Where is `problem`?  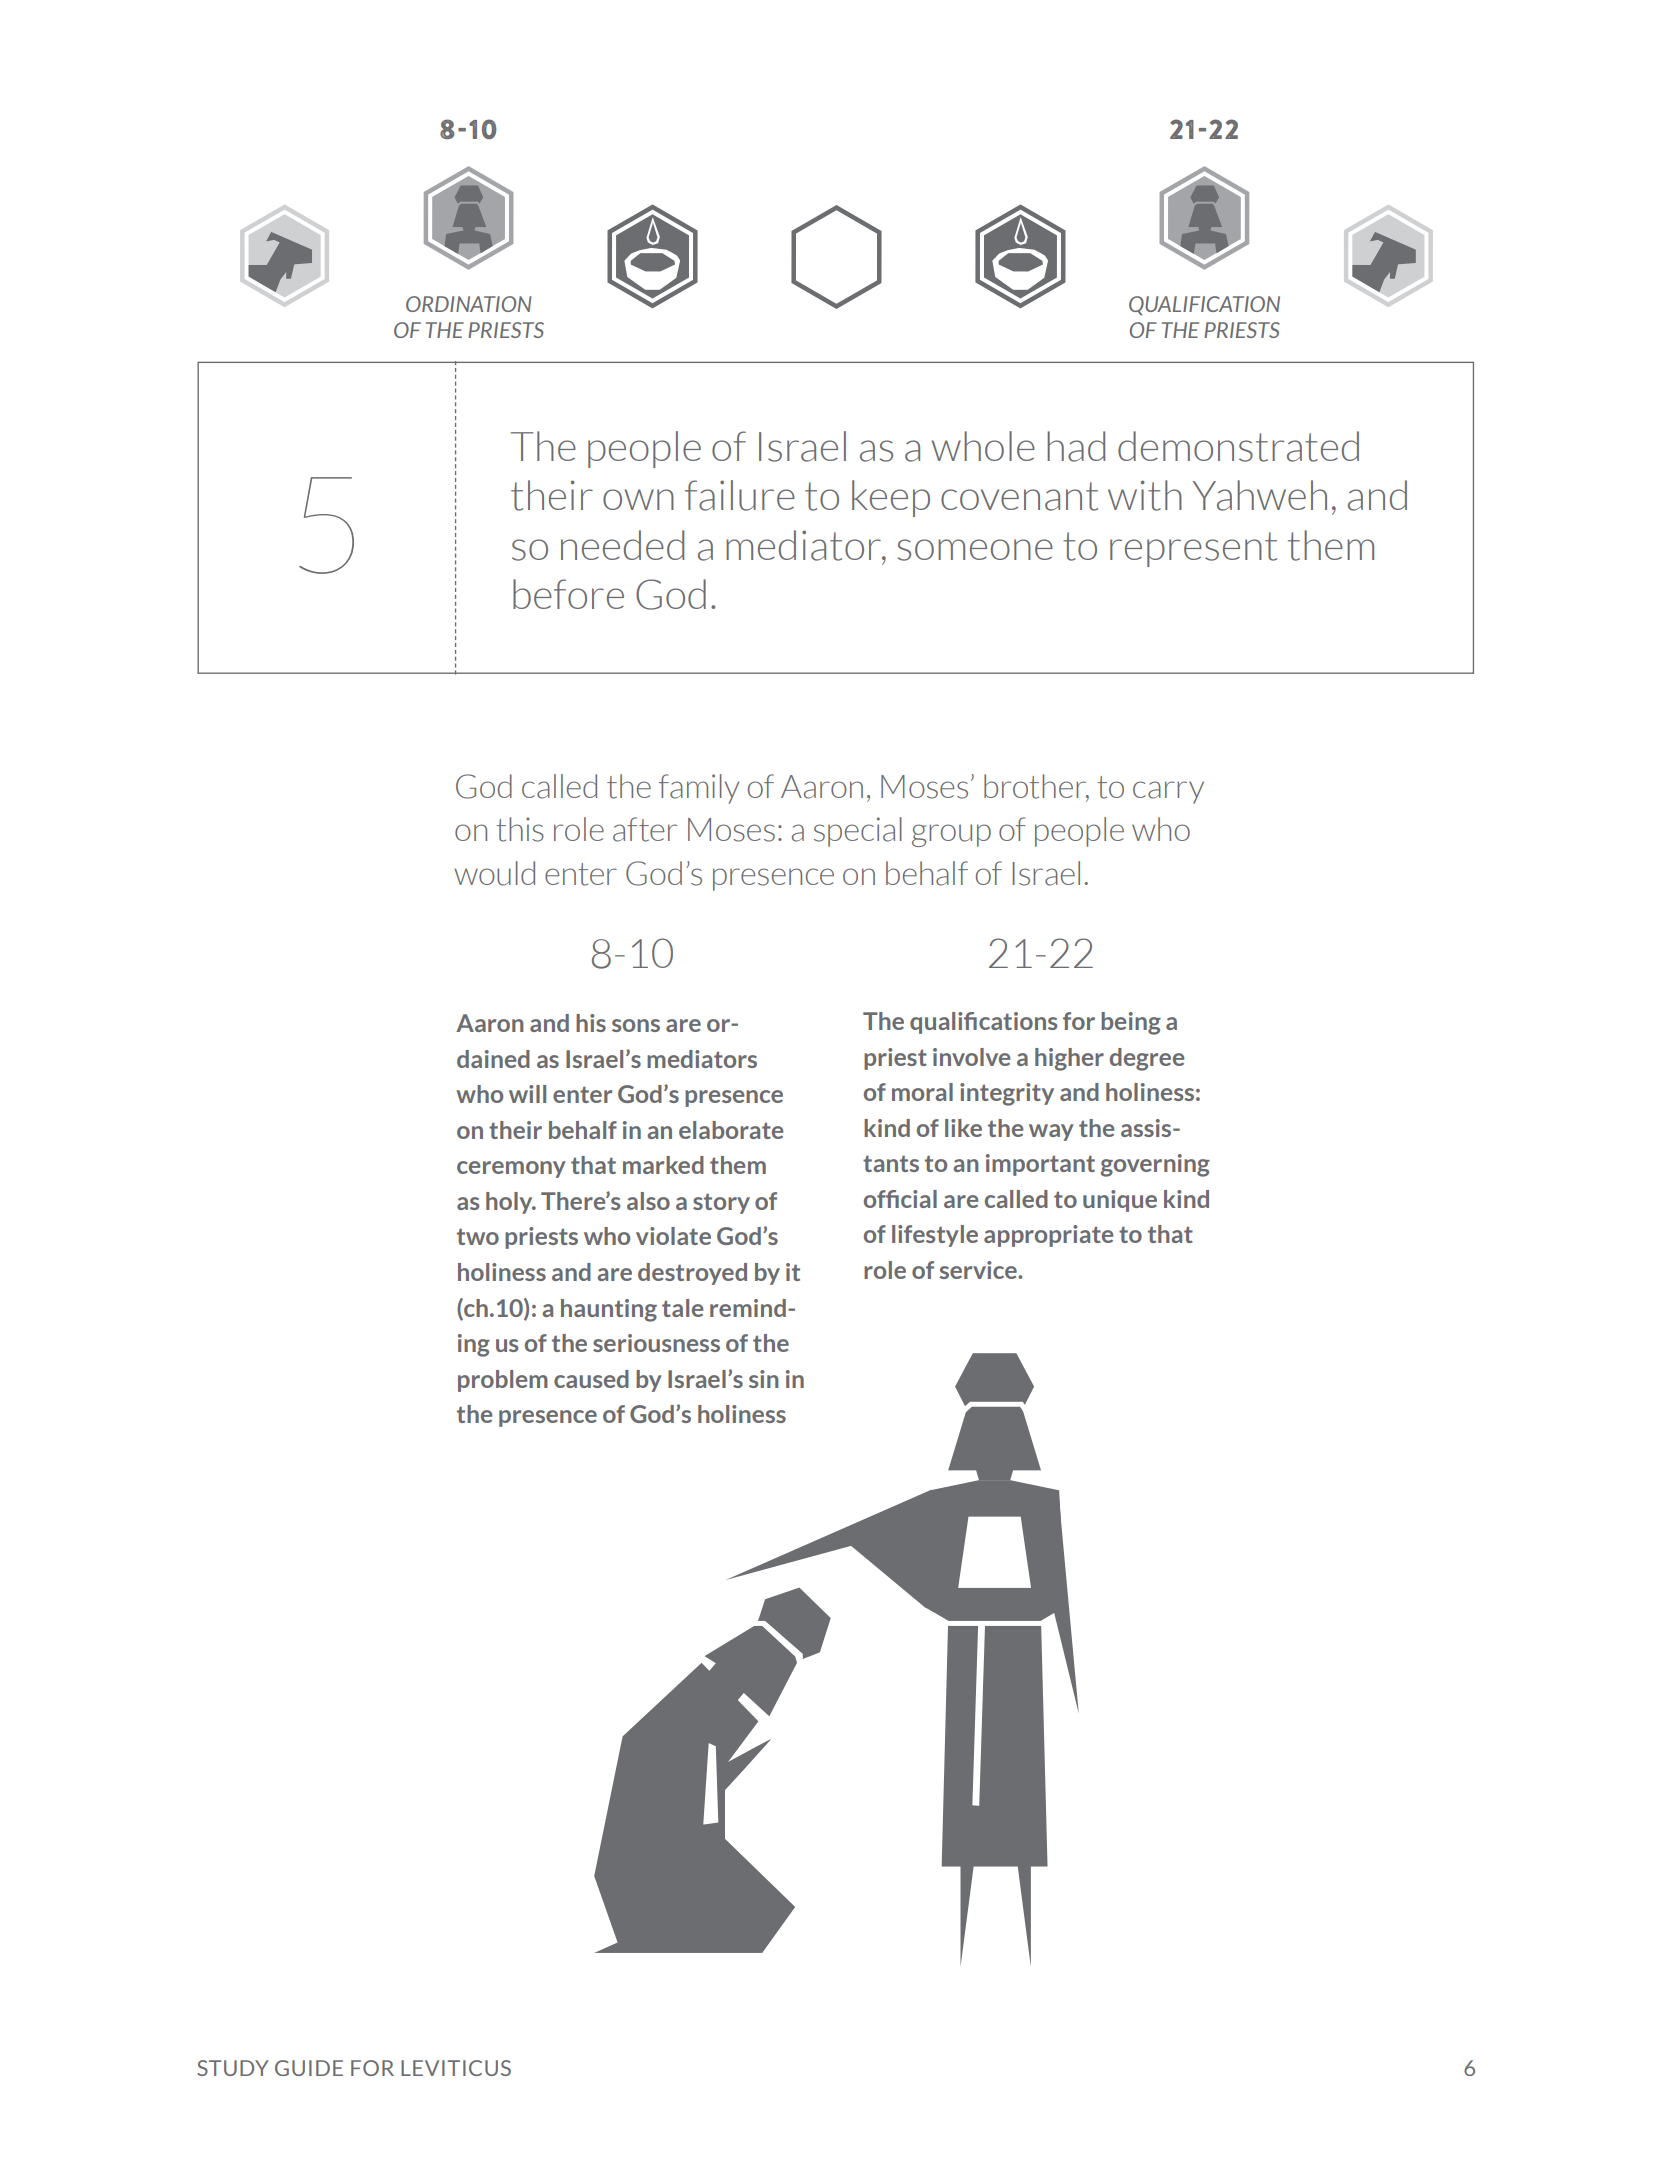 problem is located at coordinates (503, 1381).
